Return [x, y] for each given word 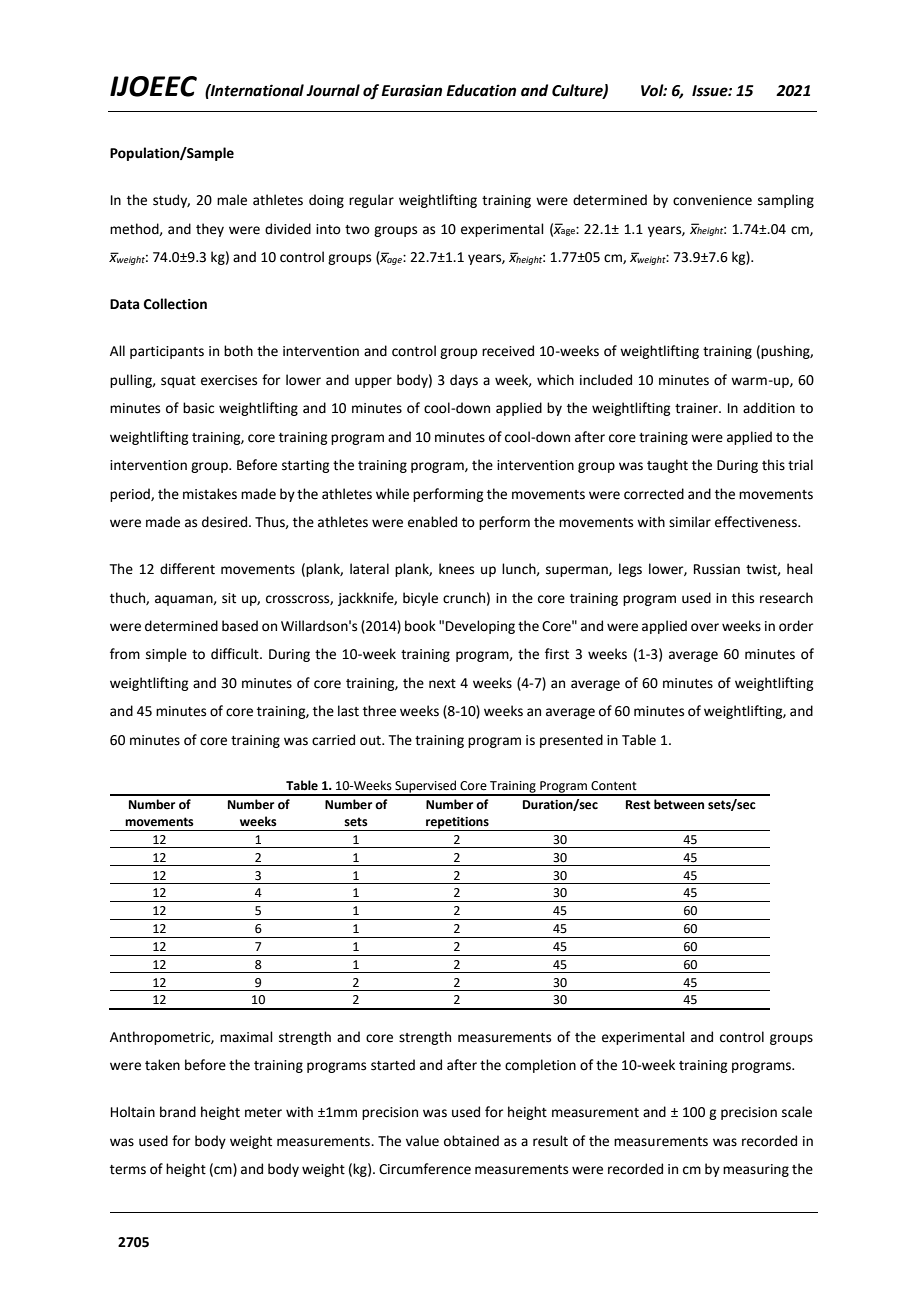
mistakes [210, 494]
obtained [471, 1141]
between [679, 804]
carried [333, 740]
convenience [712, 200]
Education [481, 90]
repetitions [457, 824]
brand [178, 1112]
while [392, 494]
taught [667, 466]
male [232, 200]
